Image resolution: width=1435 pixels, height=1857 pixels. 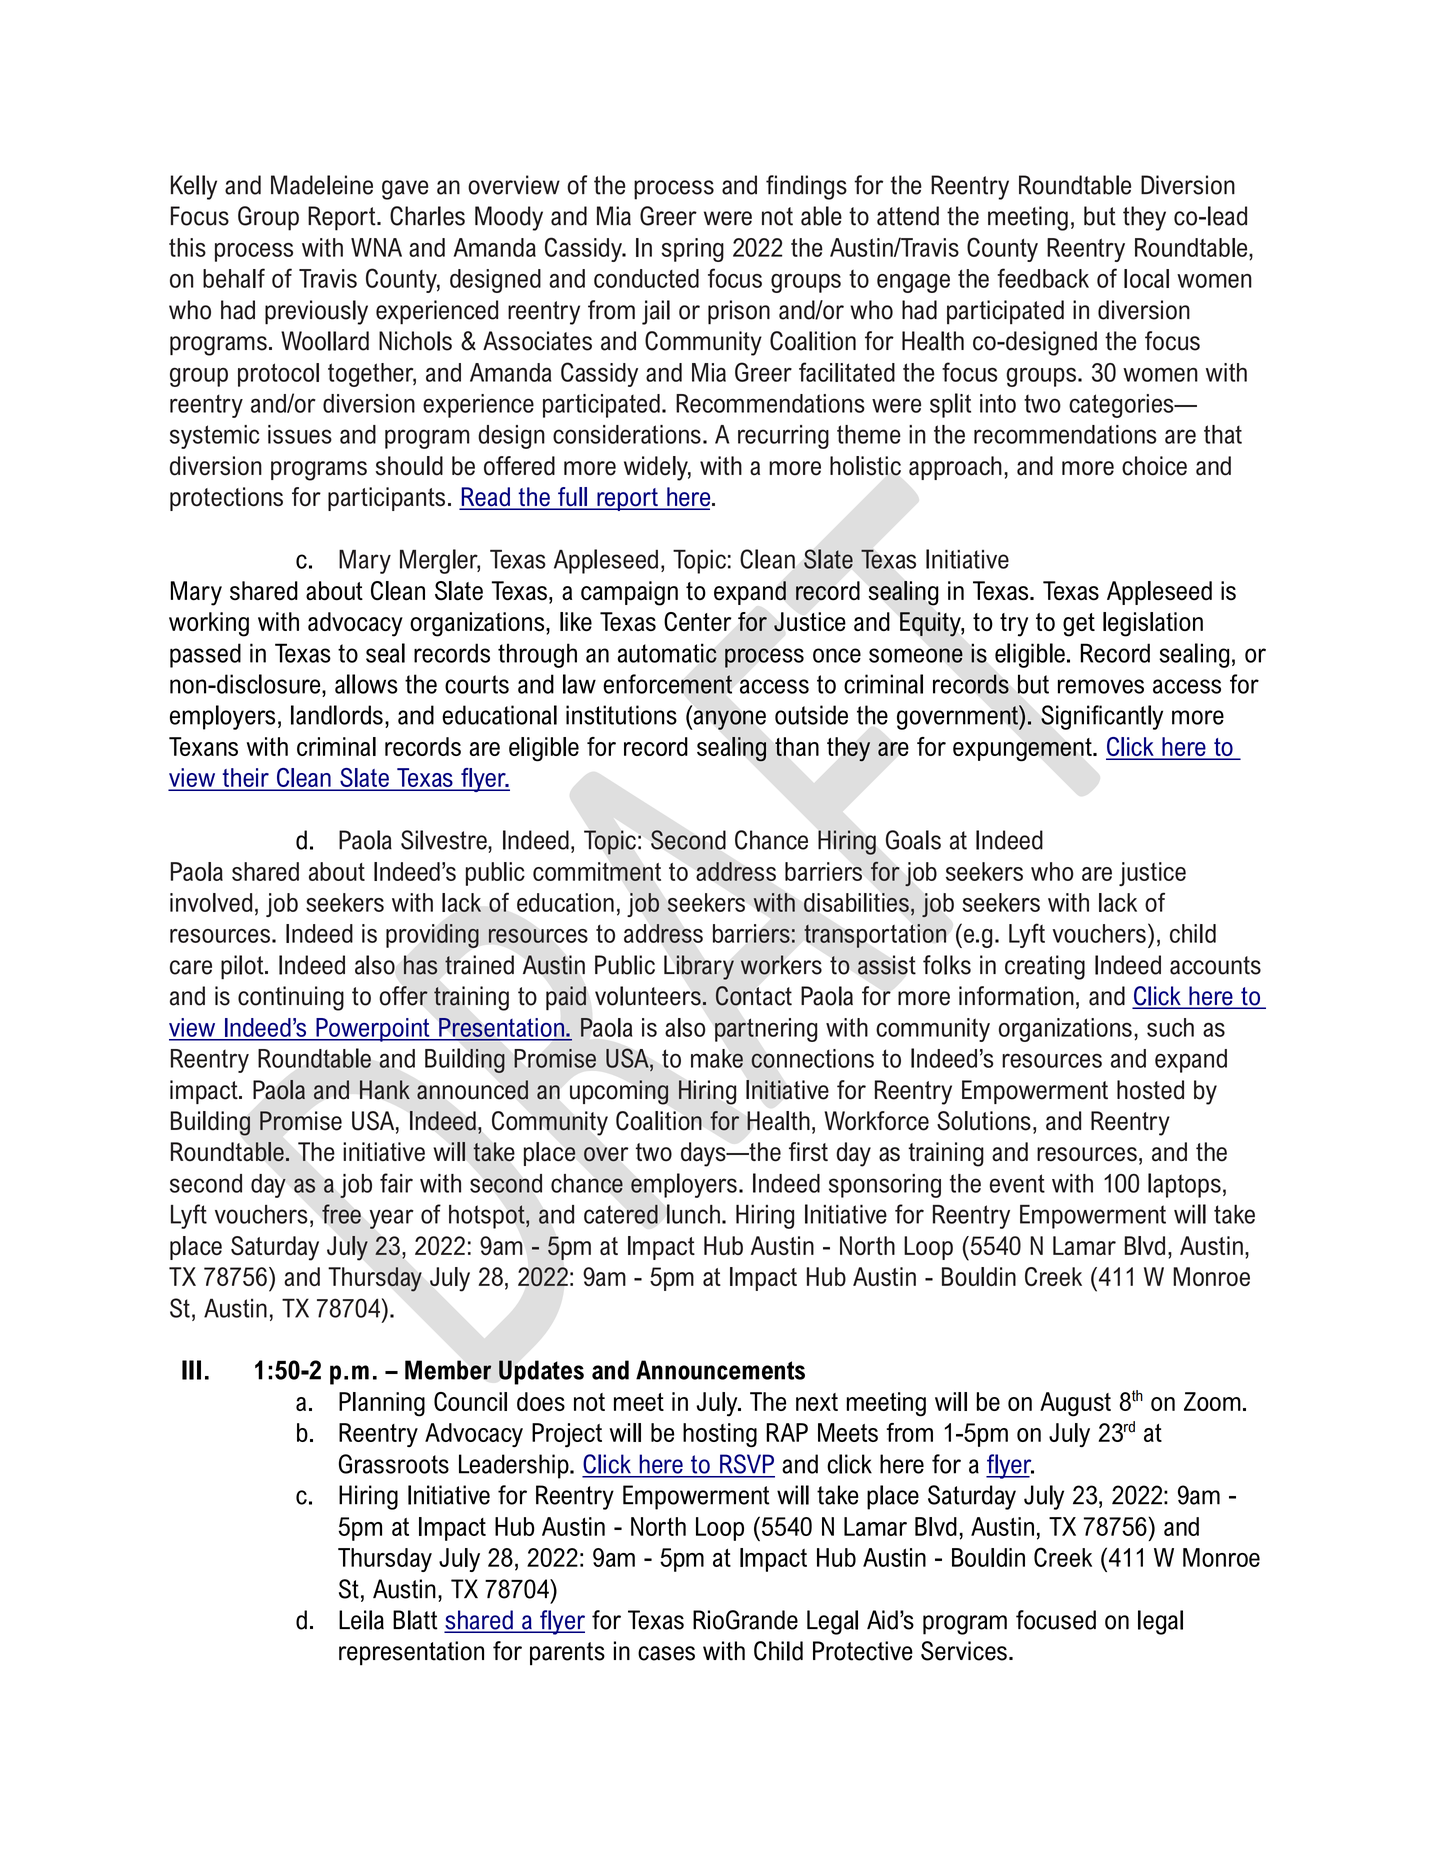 What do you see at coordinates (667, 684) in the document?
I see `enforcement` at bounding box center [667, 684].
